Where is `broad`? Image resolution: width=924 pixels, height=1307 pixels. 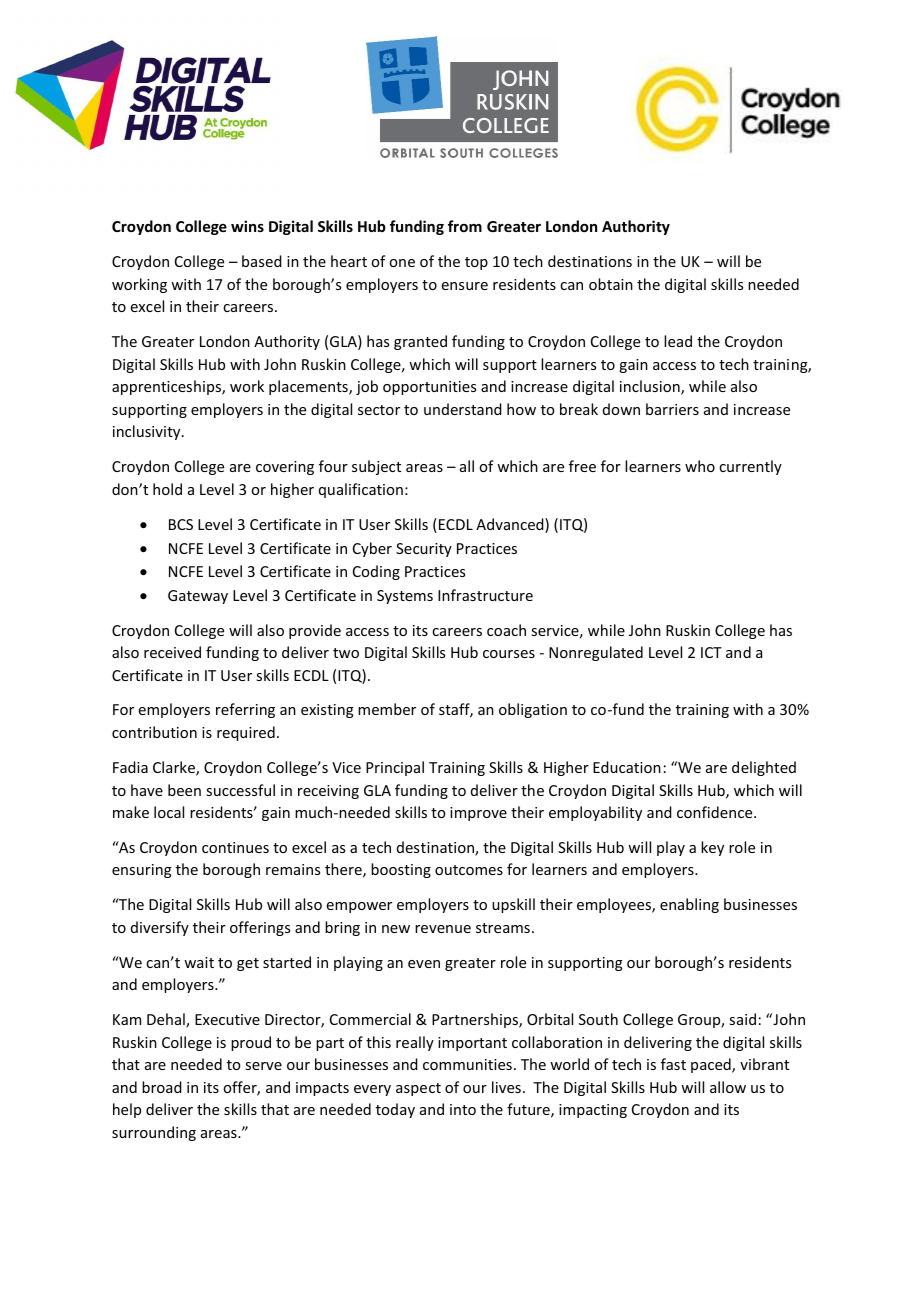
broad is located at coordinates (162, 1087).
